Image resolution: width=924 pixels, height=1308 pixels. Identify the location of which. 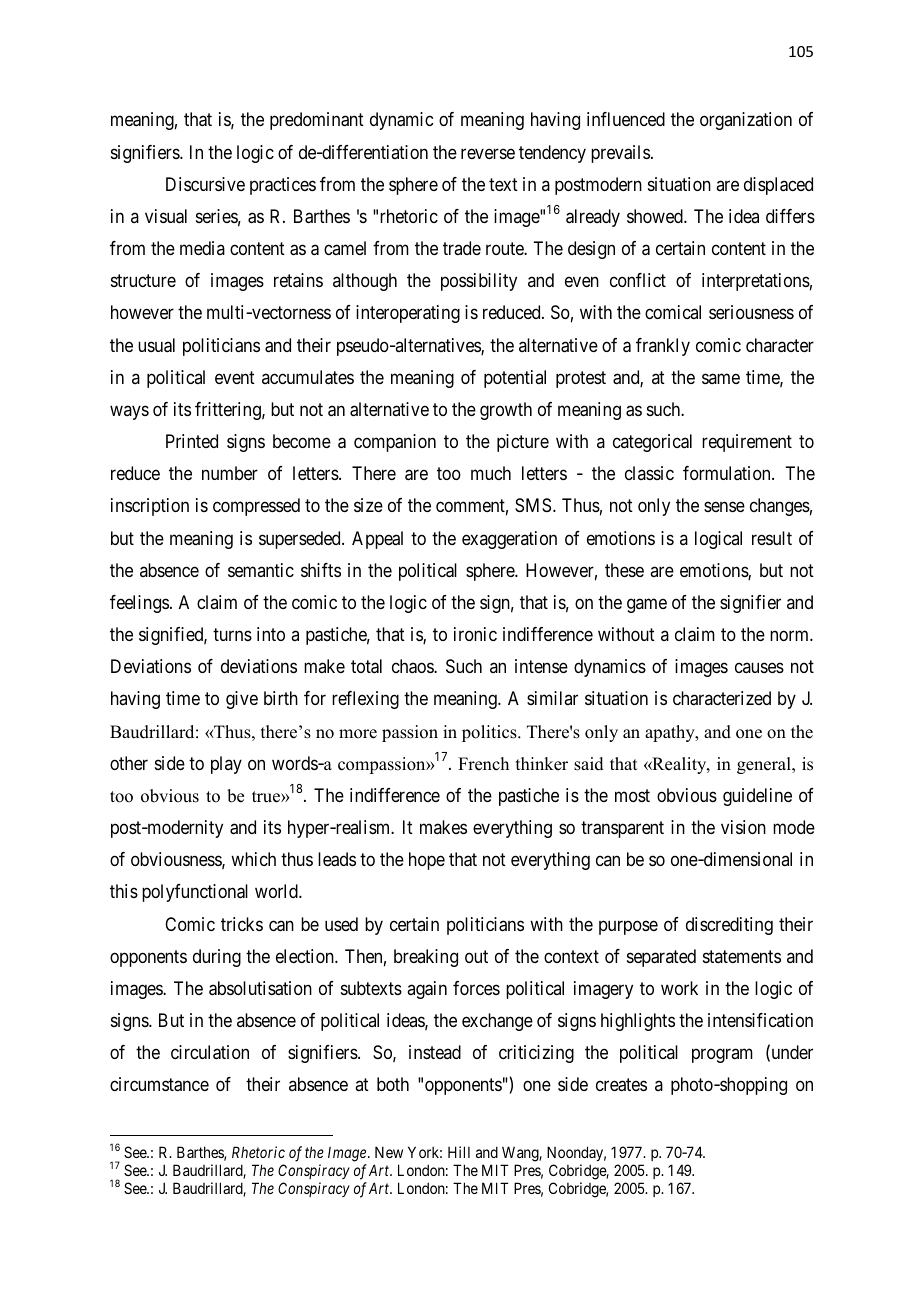
(253, 859).
